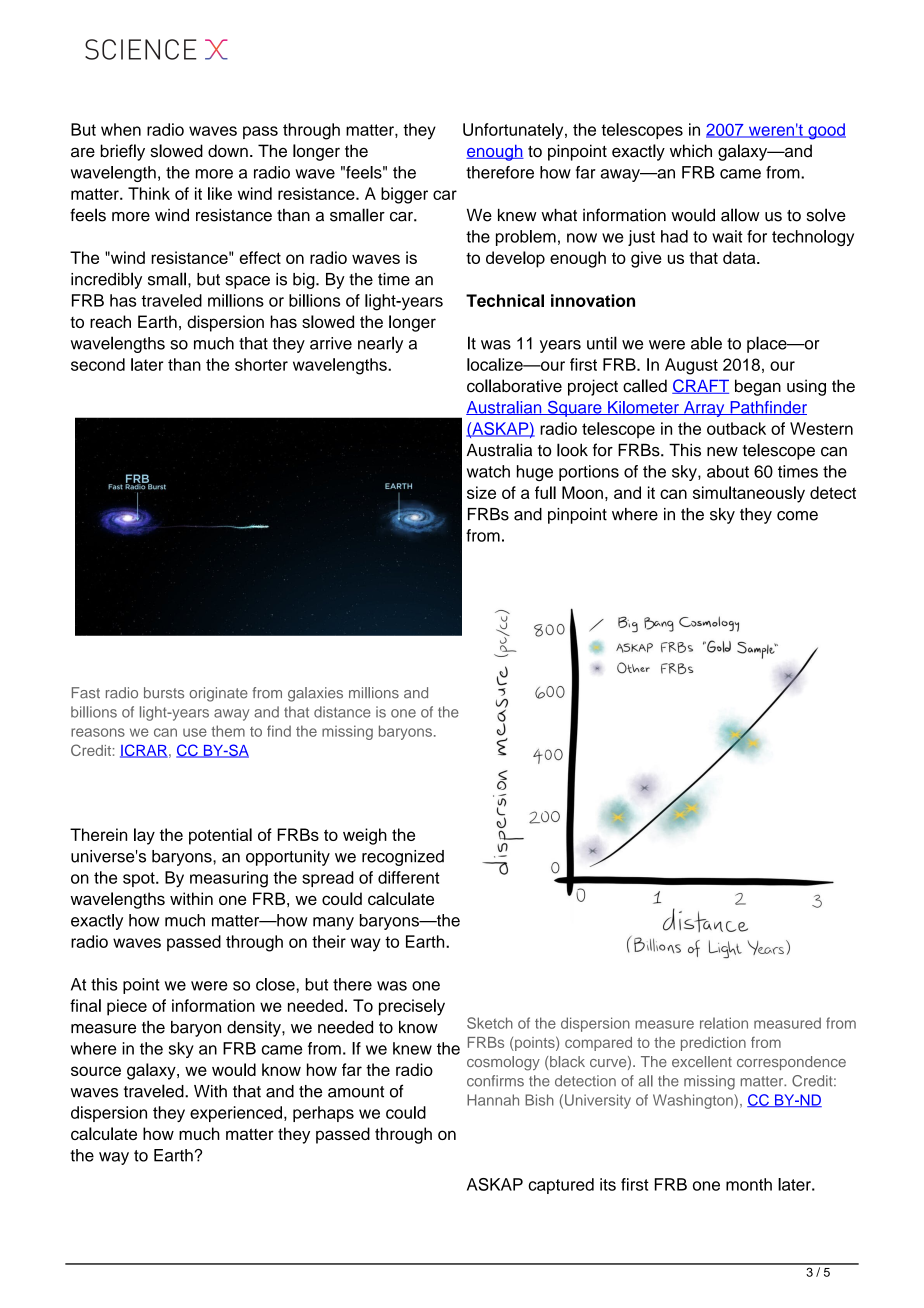 This screenshot has width=924, height=1308. I want to click on distance, so click(342, 712).
